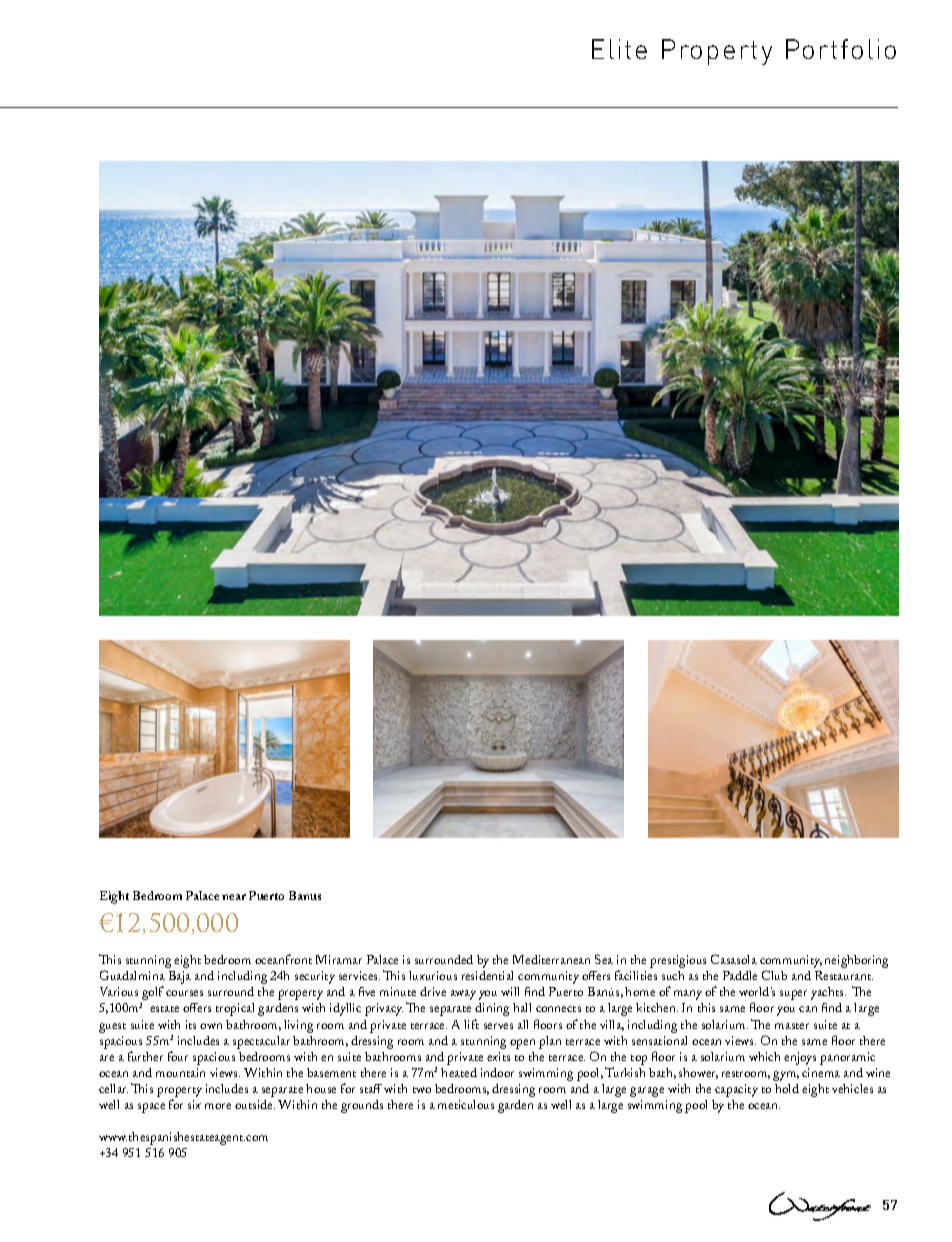 The width and height of the image is (952, 1242). Describe the element at coordinates (551, 959) in the image. I see `Mediterranean` at that location.
